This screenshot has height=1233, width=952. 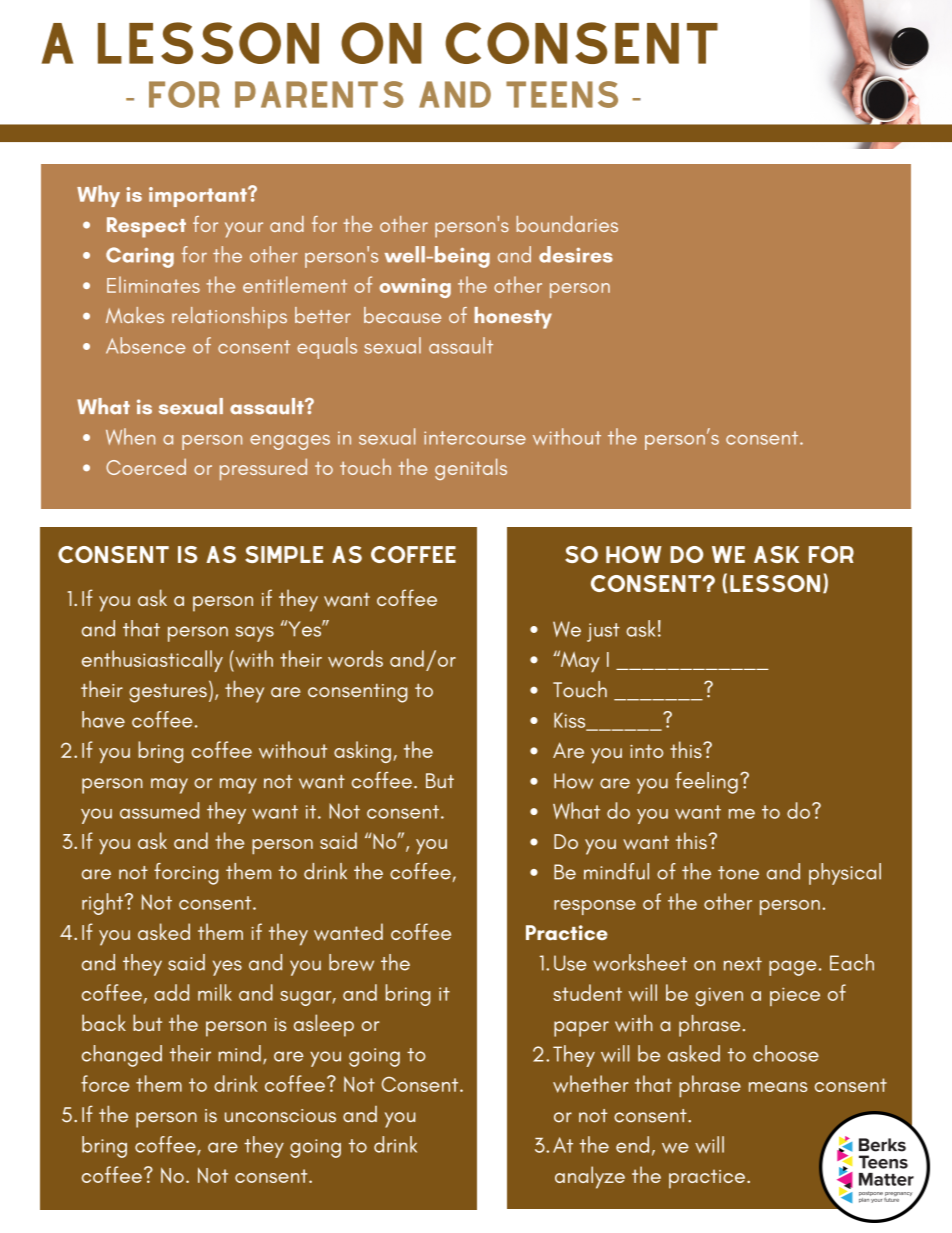 What do you see at coordinates (362, 752) in the screenshot?
I see `asking` at bounding box center [362, 752].
